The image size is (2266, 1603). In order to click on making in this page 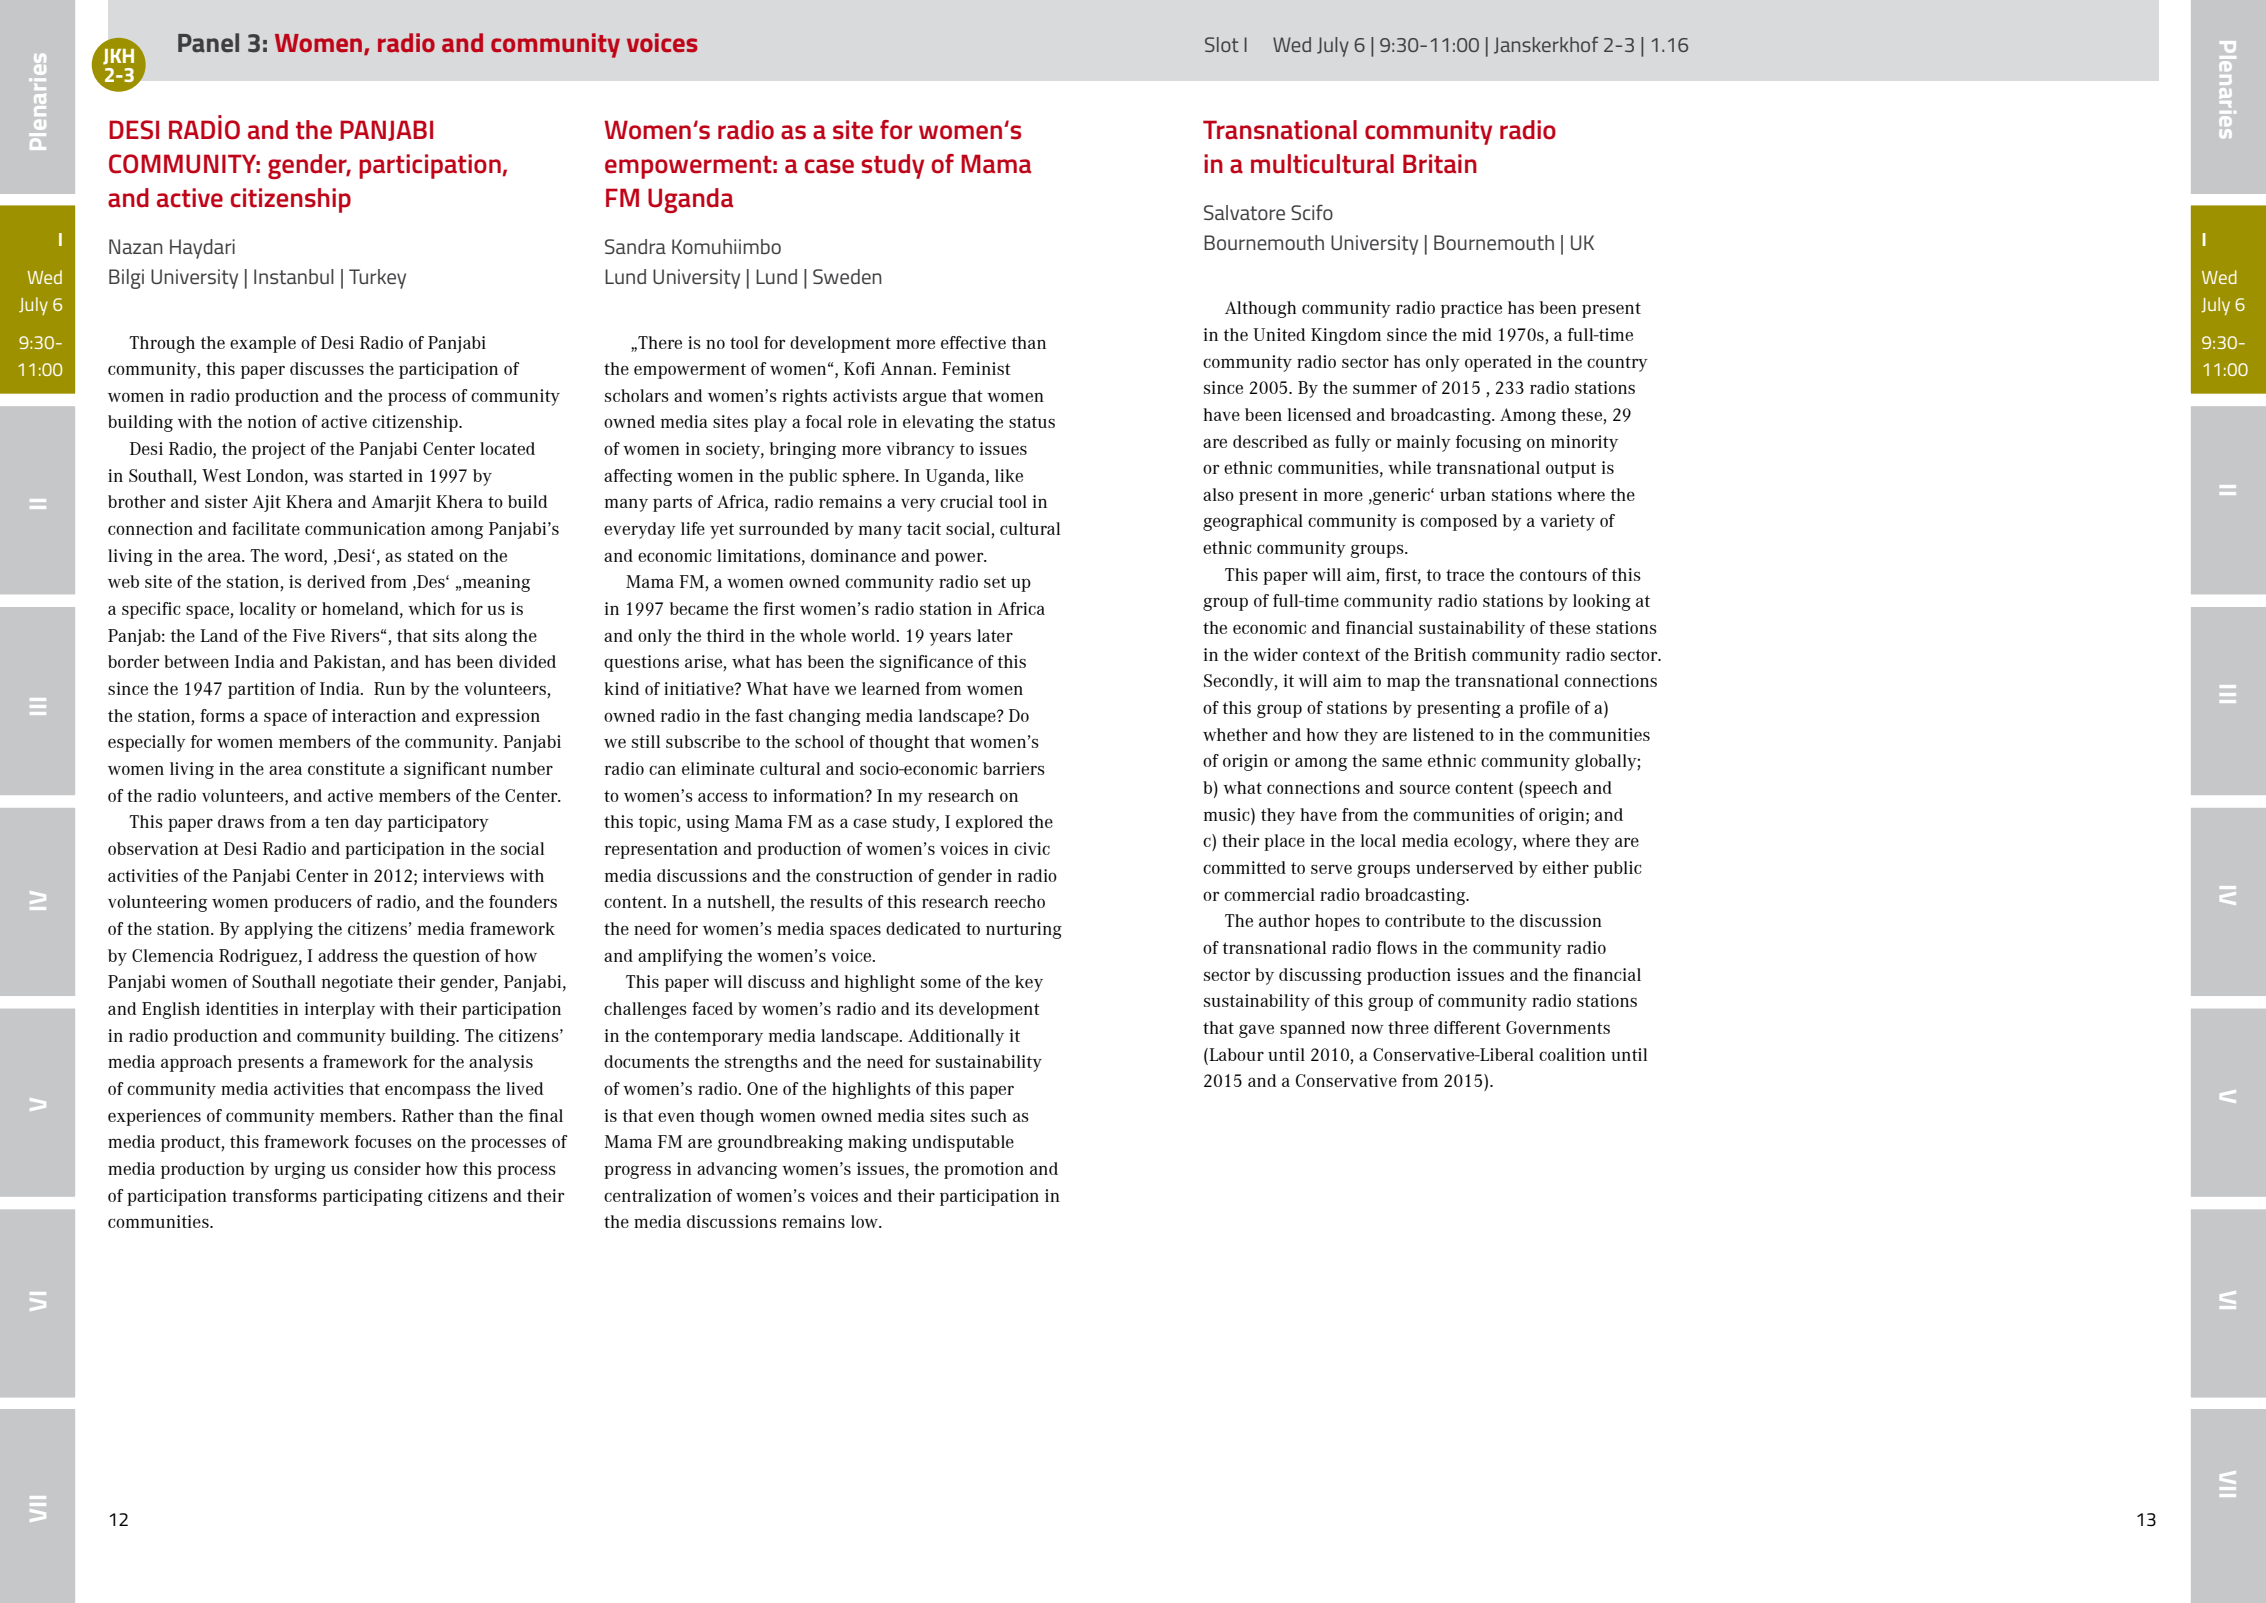, I will do `click(877, 1143)`.
